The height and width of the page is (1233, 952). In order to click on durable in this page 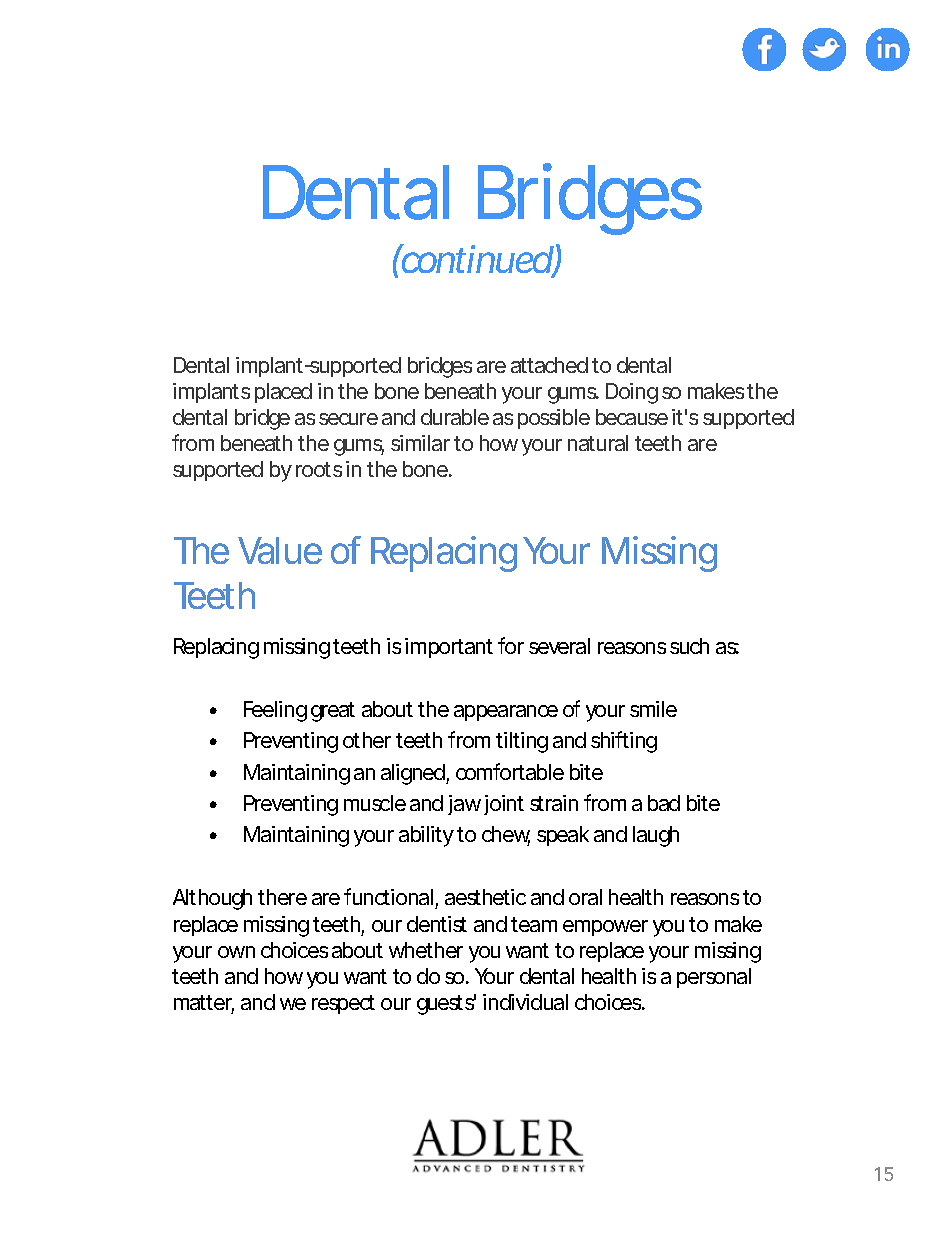, I will do `click(455, 417)`.
